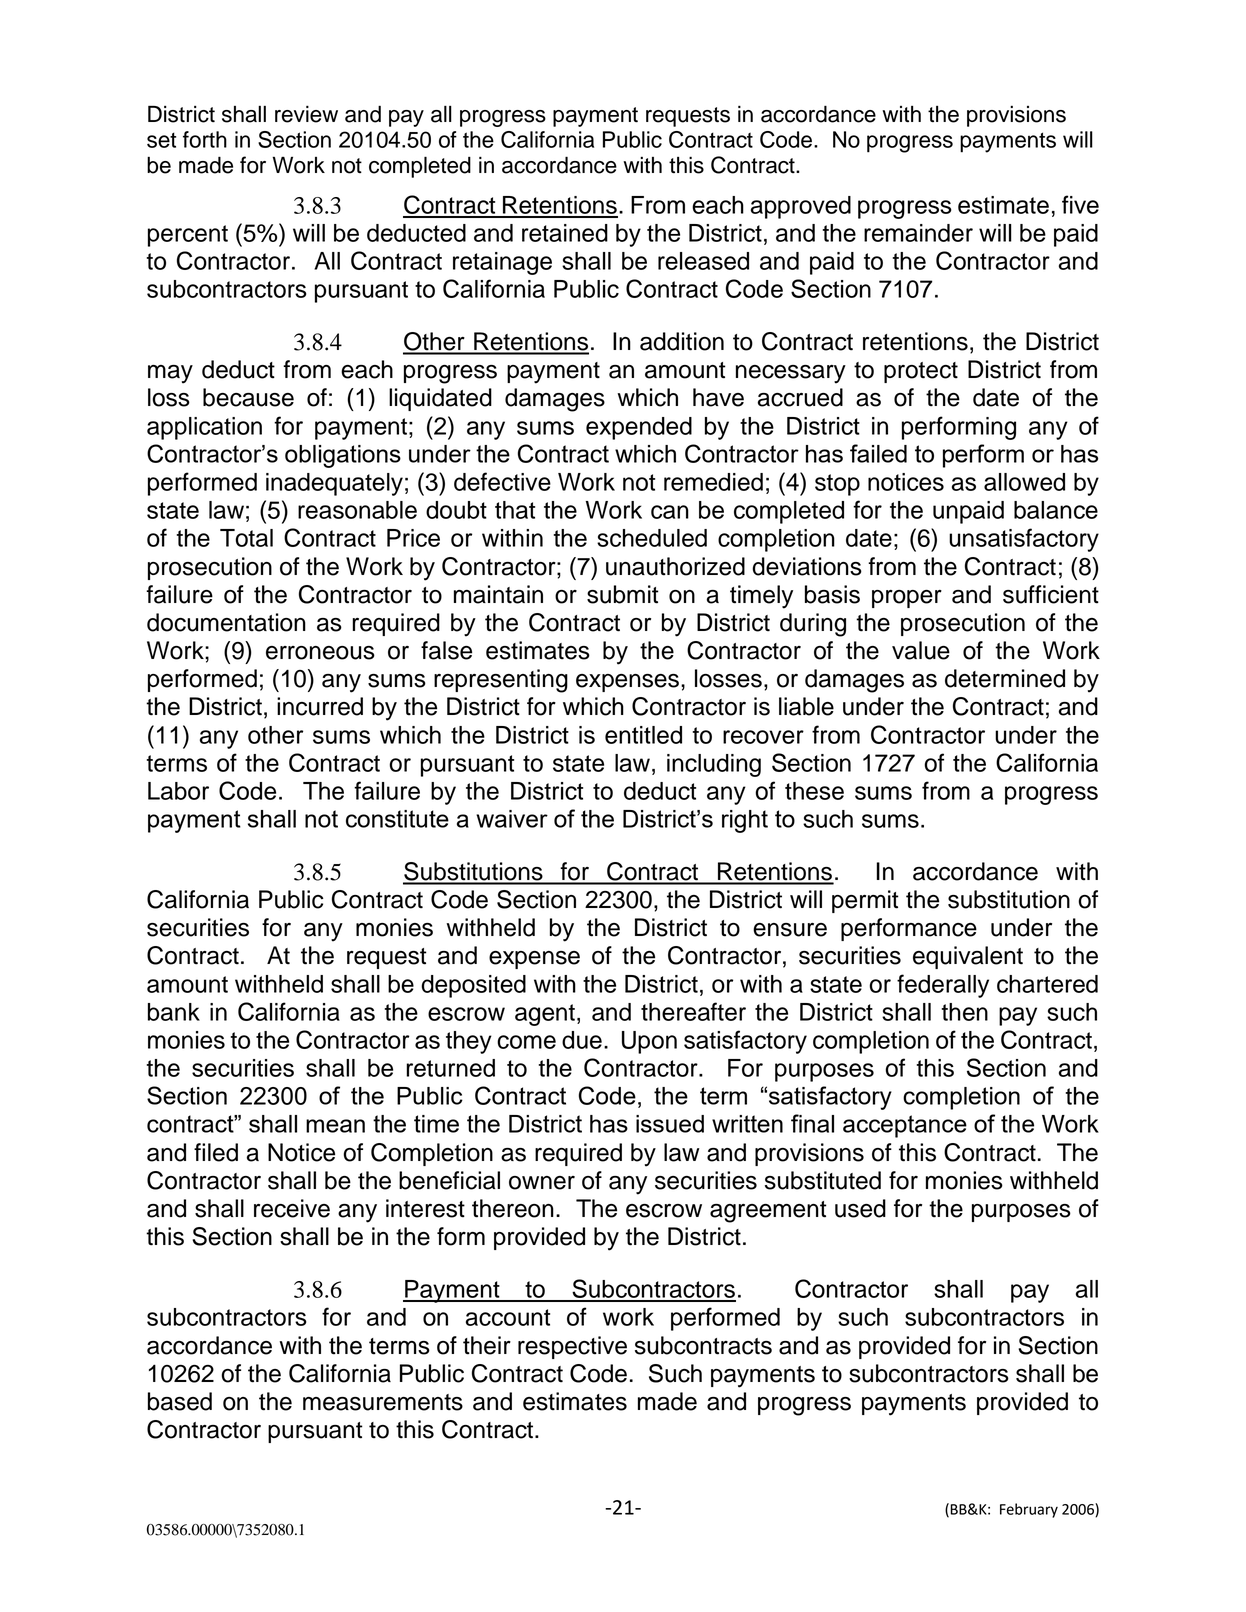  I want to click on review, so click(306, 114).
